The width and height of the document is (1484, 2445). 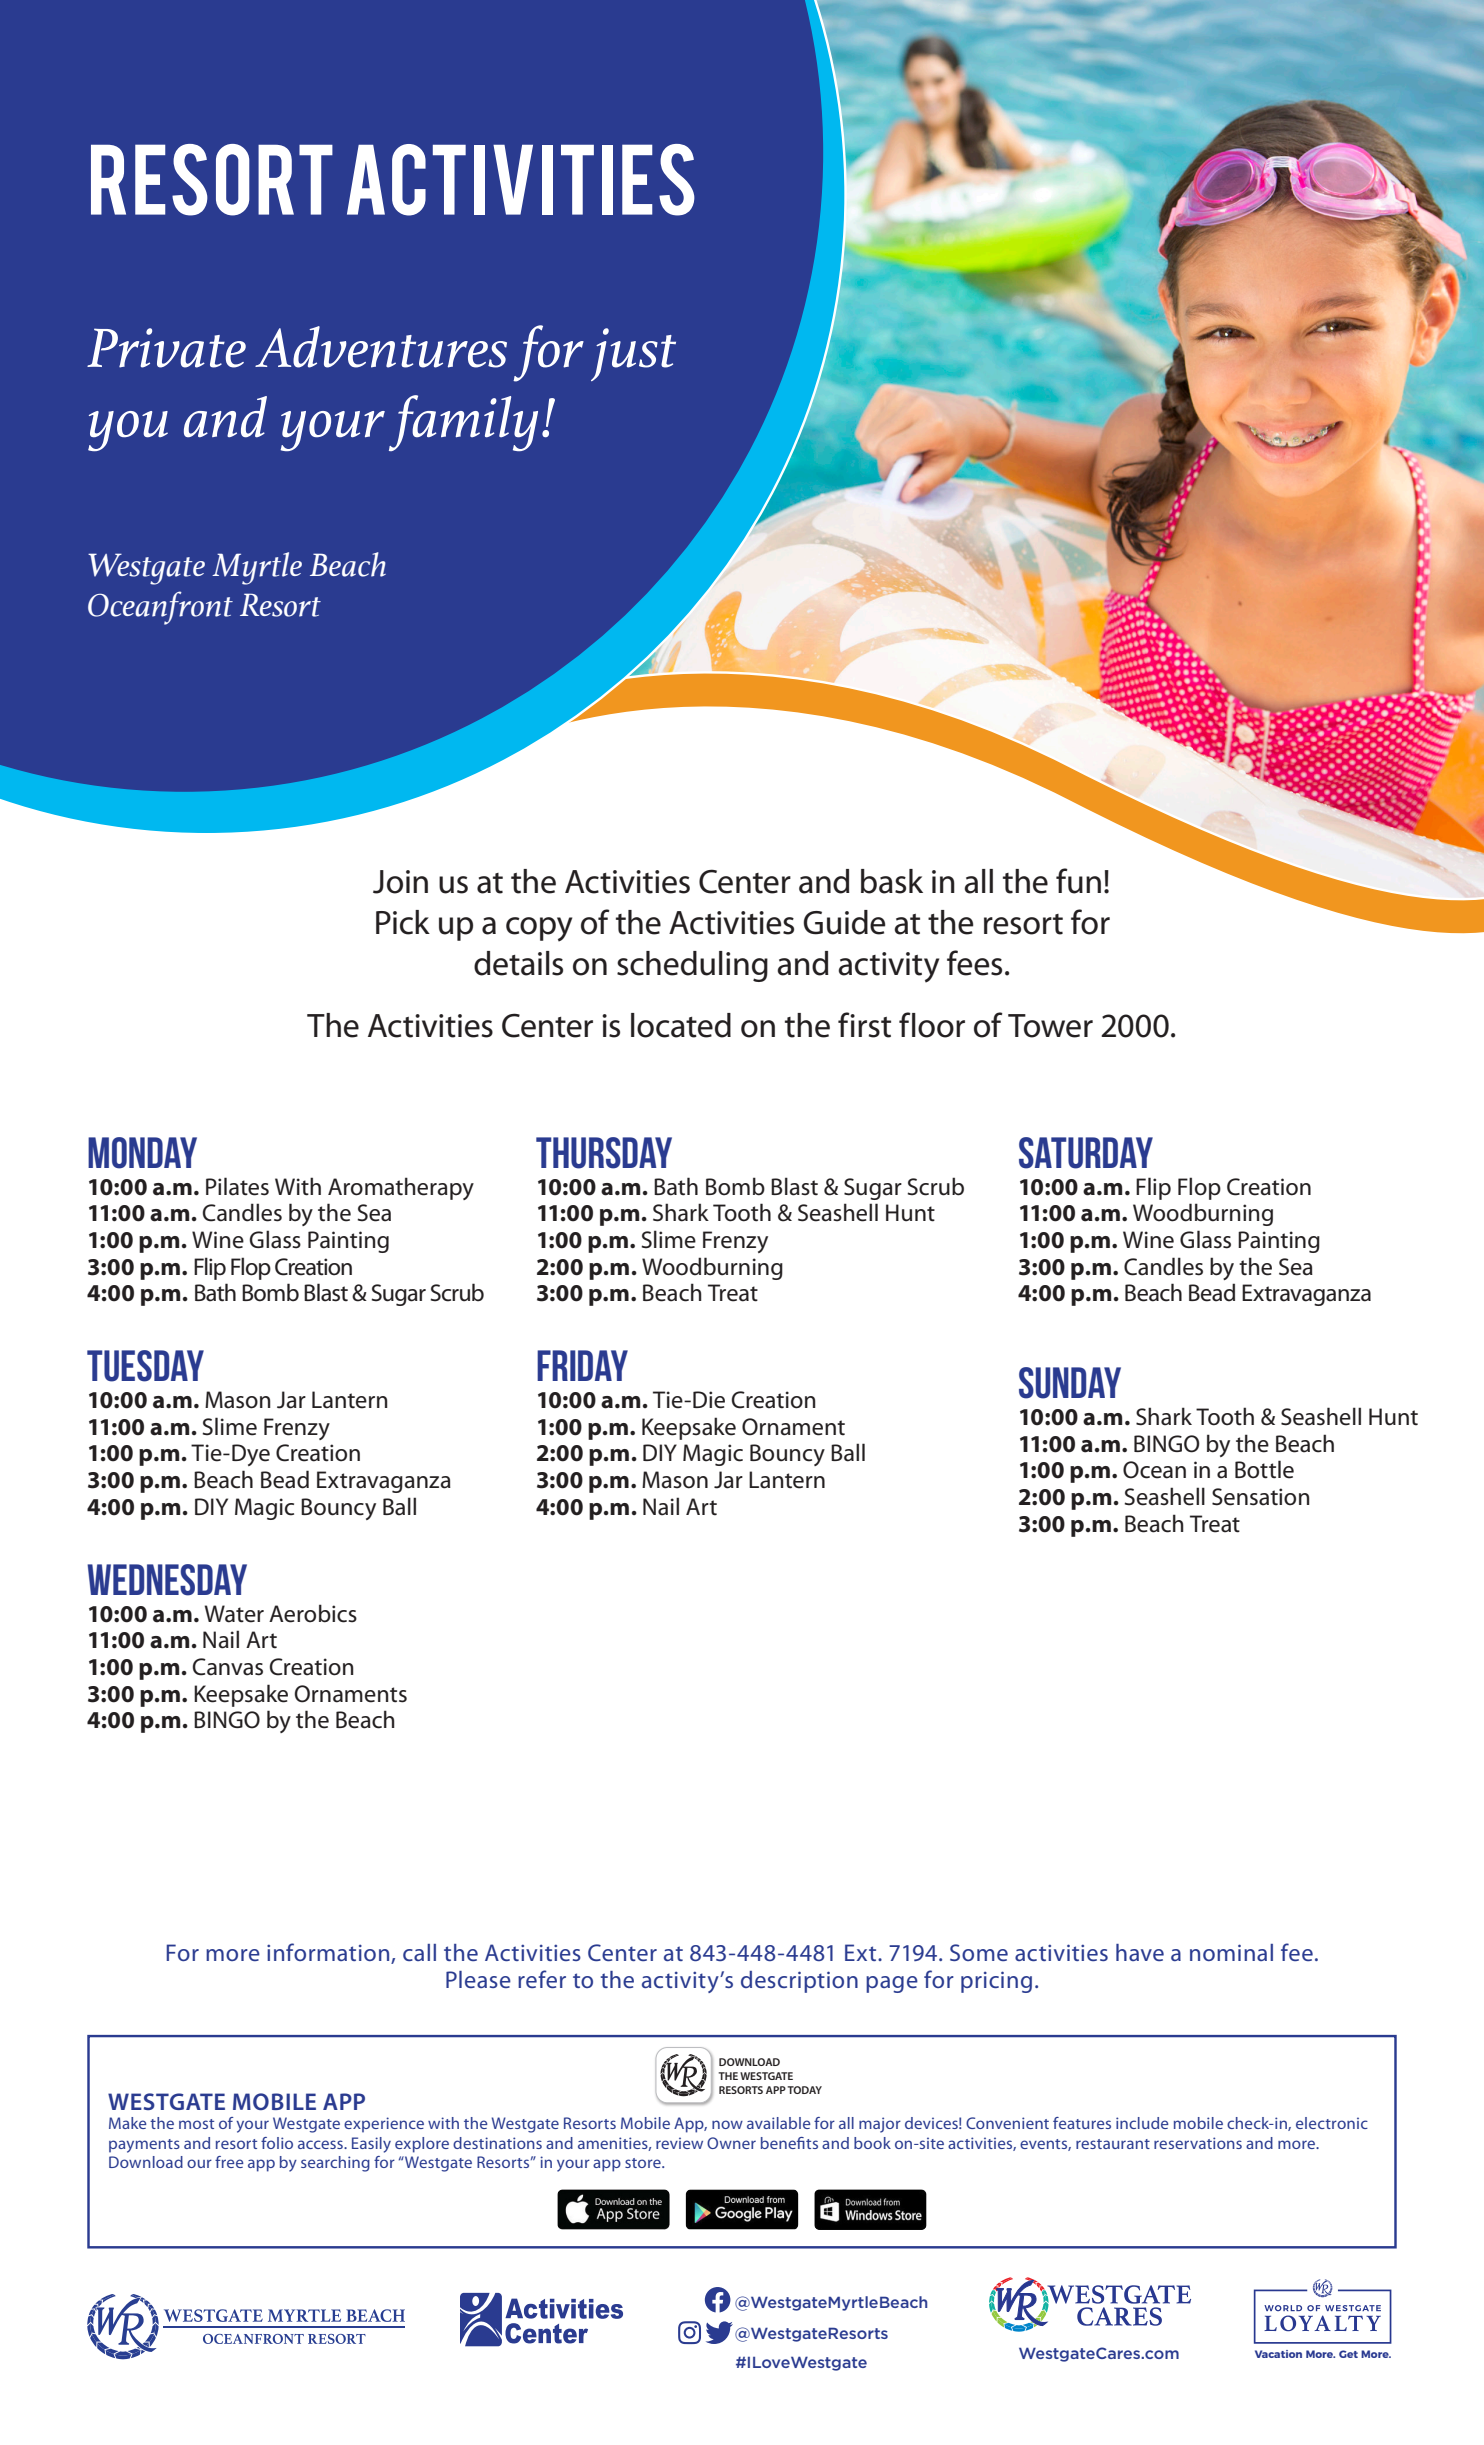 What do you see at coordinates (633, 354) in the document?
I see `just` at bounding box center [633, 354].
